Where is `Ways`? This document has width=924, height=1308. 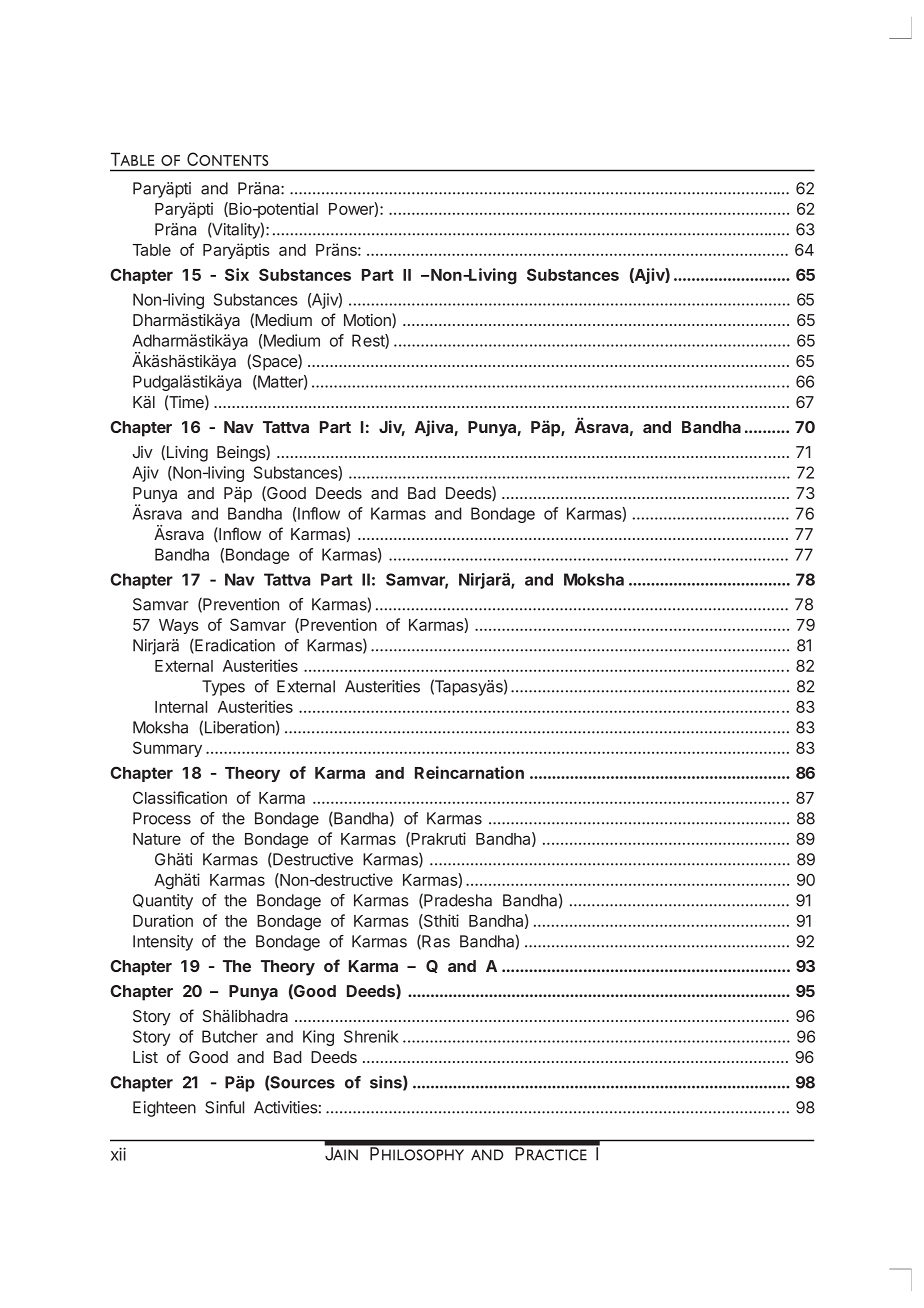 Ways is located at coordinates (179, 626).
